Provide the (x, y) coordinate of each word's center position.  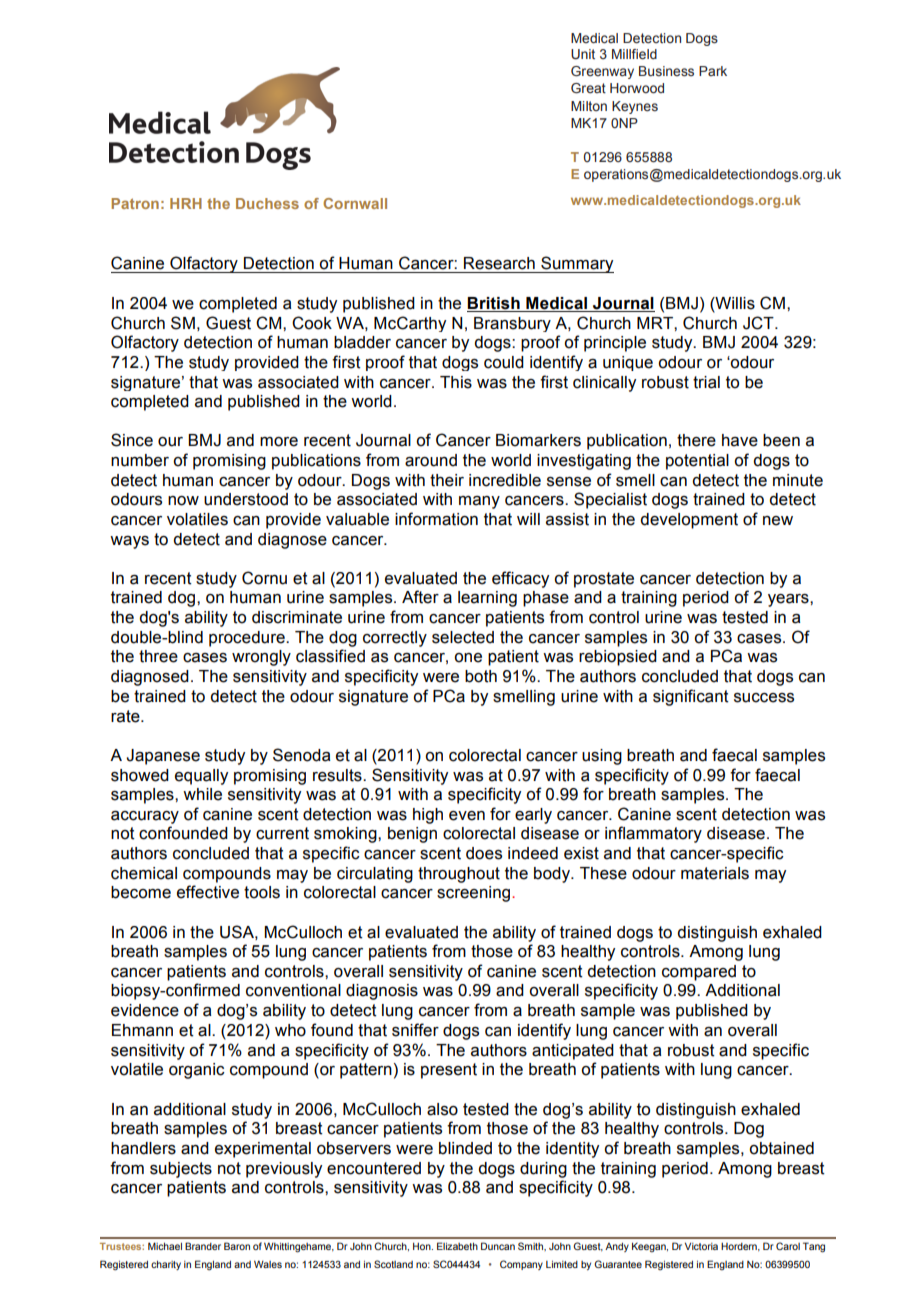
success (764, 698)
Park (713, 71)
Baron (237, 1246)
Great (588, 88)
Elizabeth (457, 1246)
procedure (248, 639)
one (468, 658)
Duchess (267, 203)
